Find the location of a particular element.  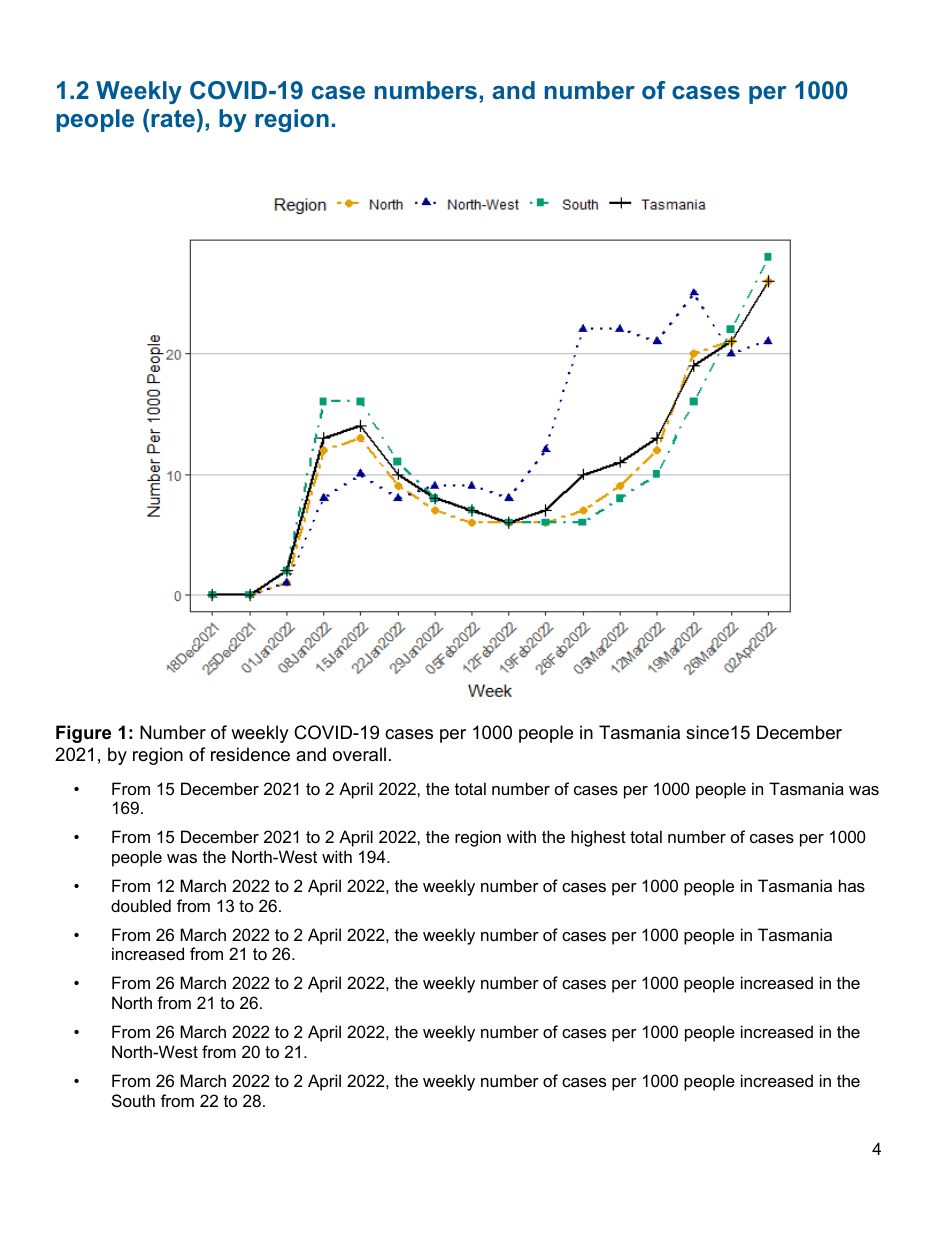

Figure is located at coordinates (83, 734).
